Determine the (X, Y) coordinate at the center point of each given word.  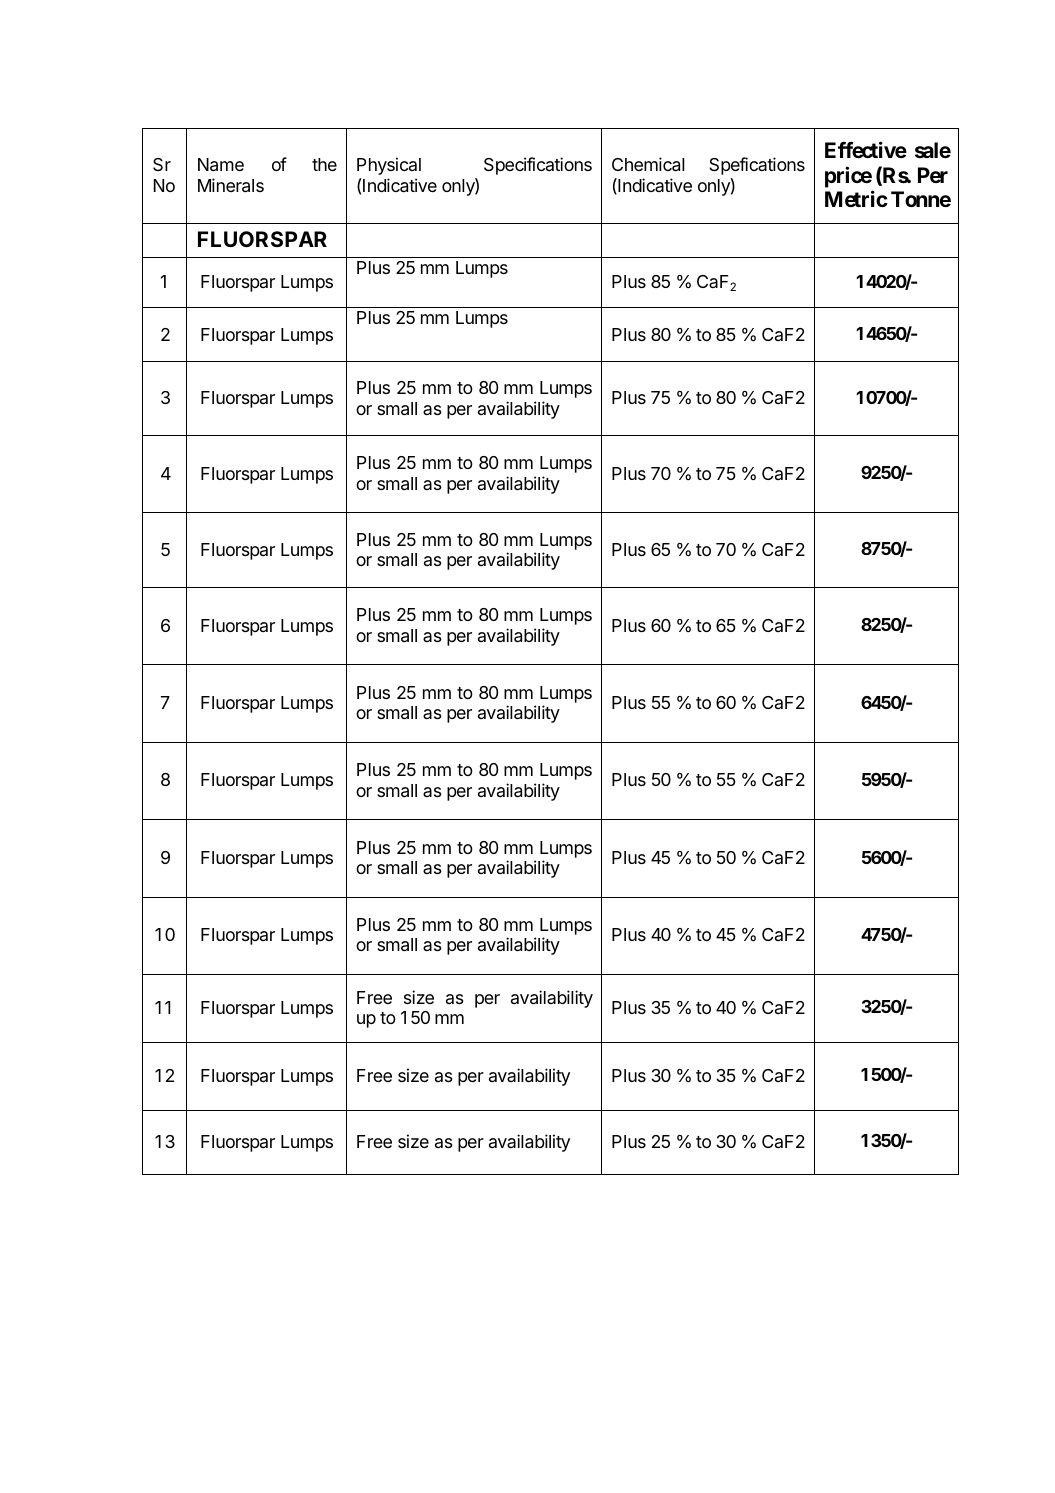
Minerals (231, 185)
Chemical (648, 164)
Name (221, 165)
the (324, 164)
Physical (389, 166)
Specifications (538, 166)
